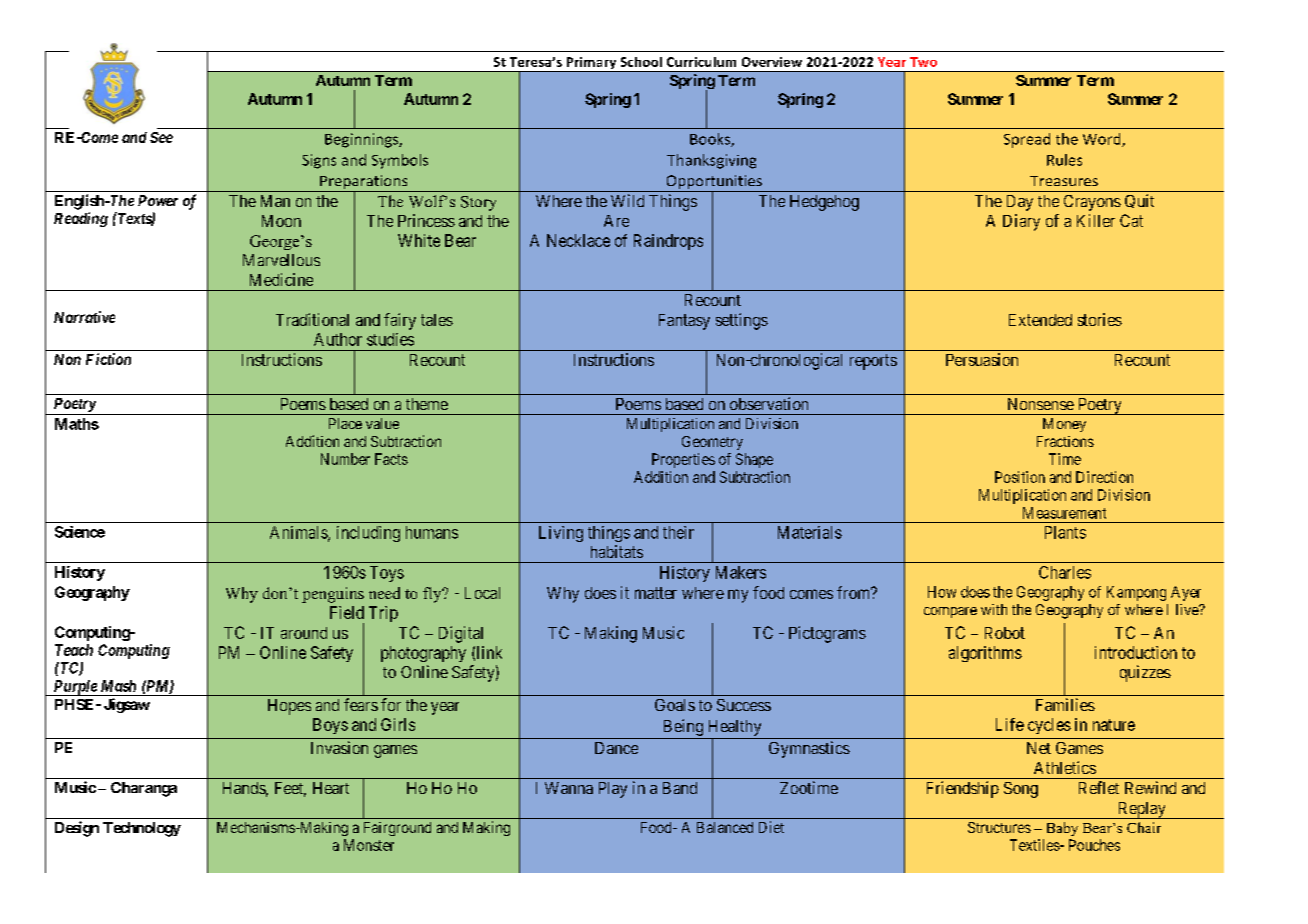  Describe the element at coordinates (683, 460) in the page. I see `Properties` at that location.
